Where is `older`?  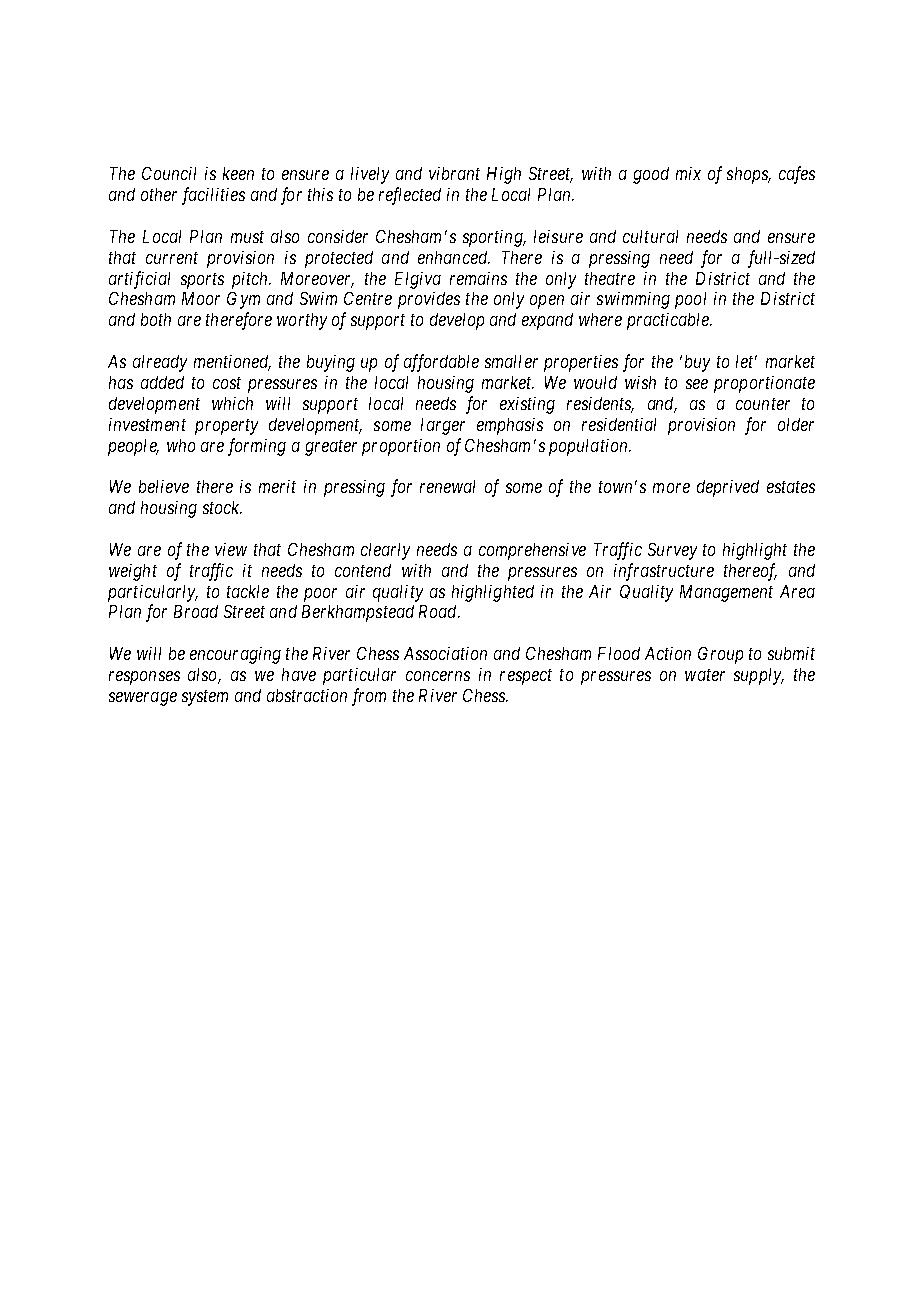
older is located at coordinates (796, 424).
